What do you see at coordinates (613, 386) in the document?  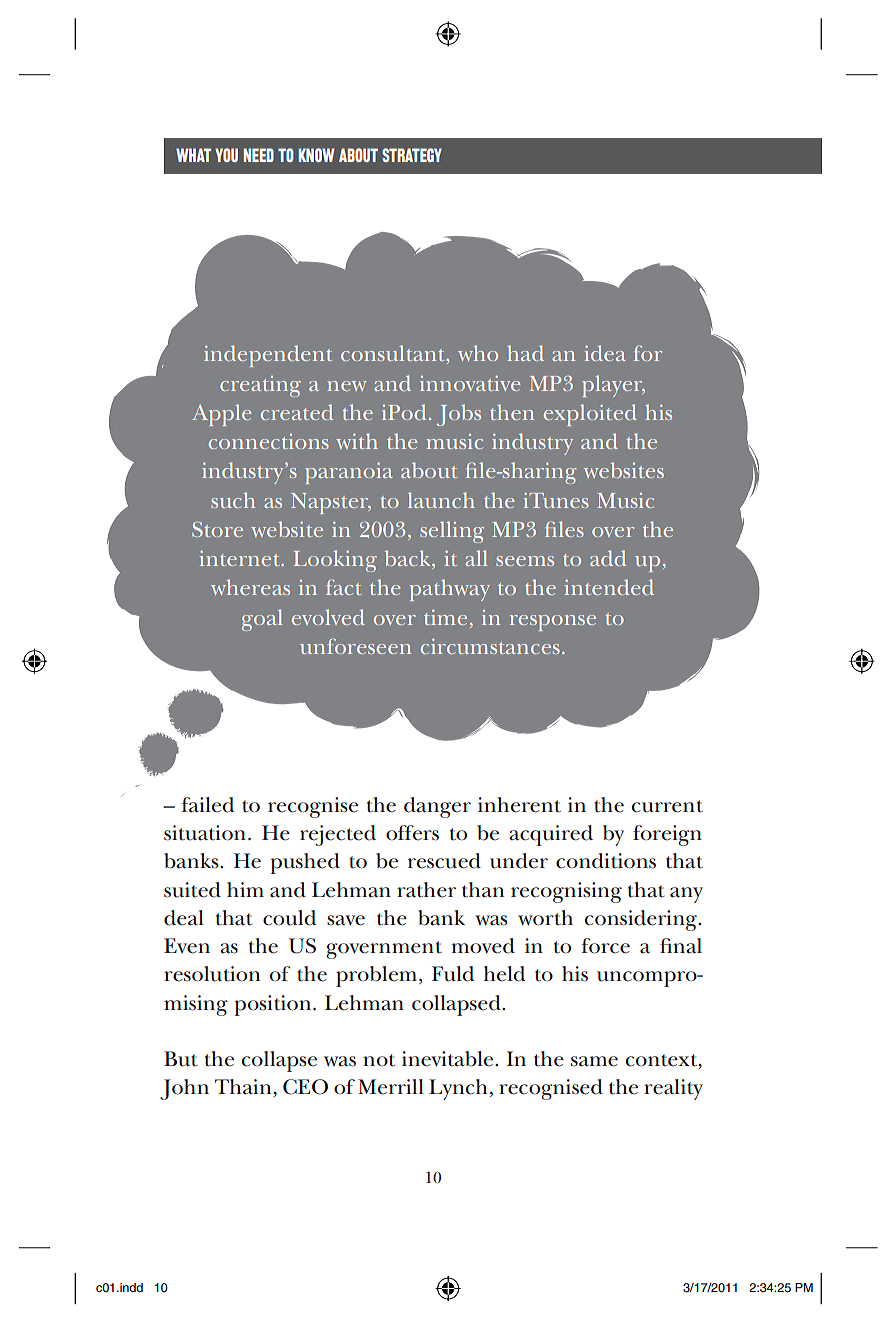 I see `player` at bounding box center [613, 386].
